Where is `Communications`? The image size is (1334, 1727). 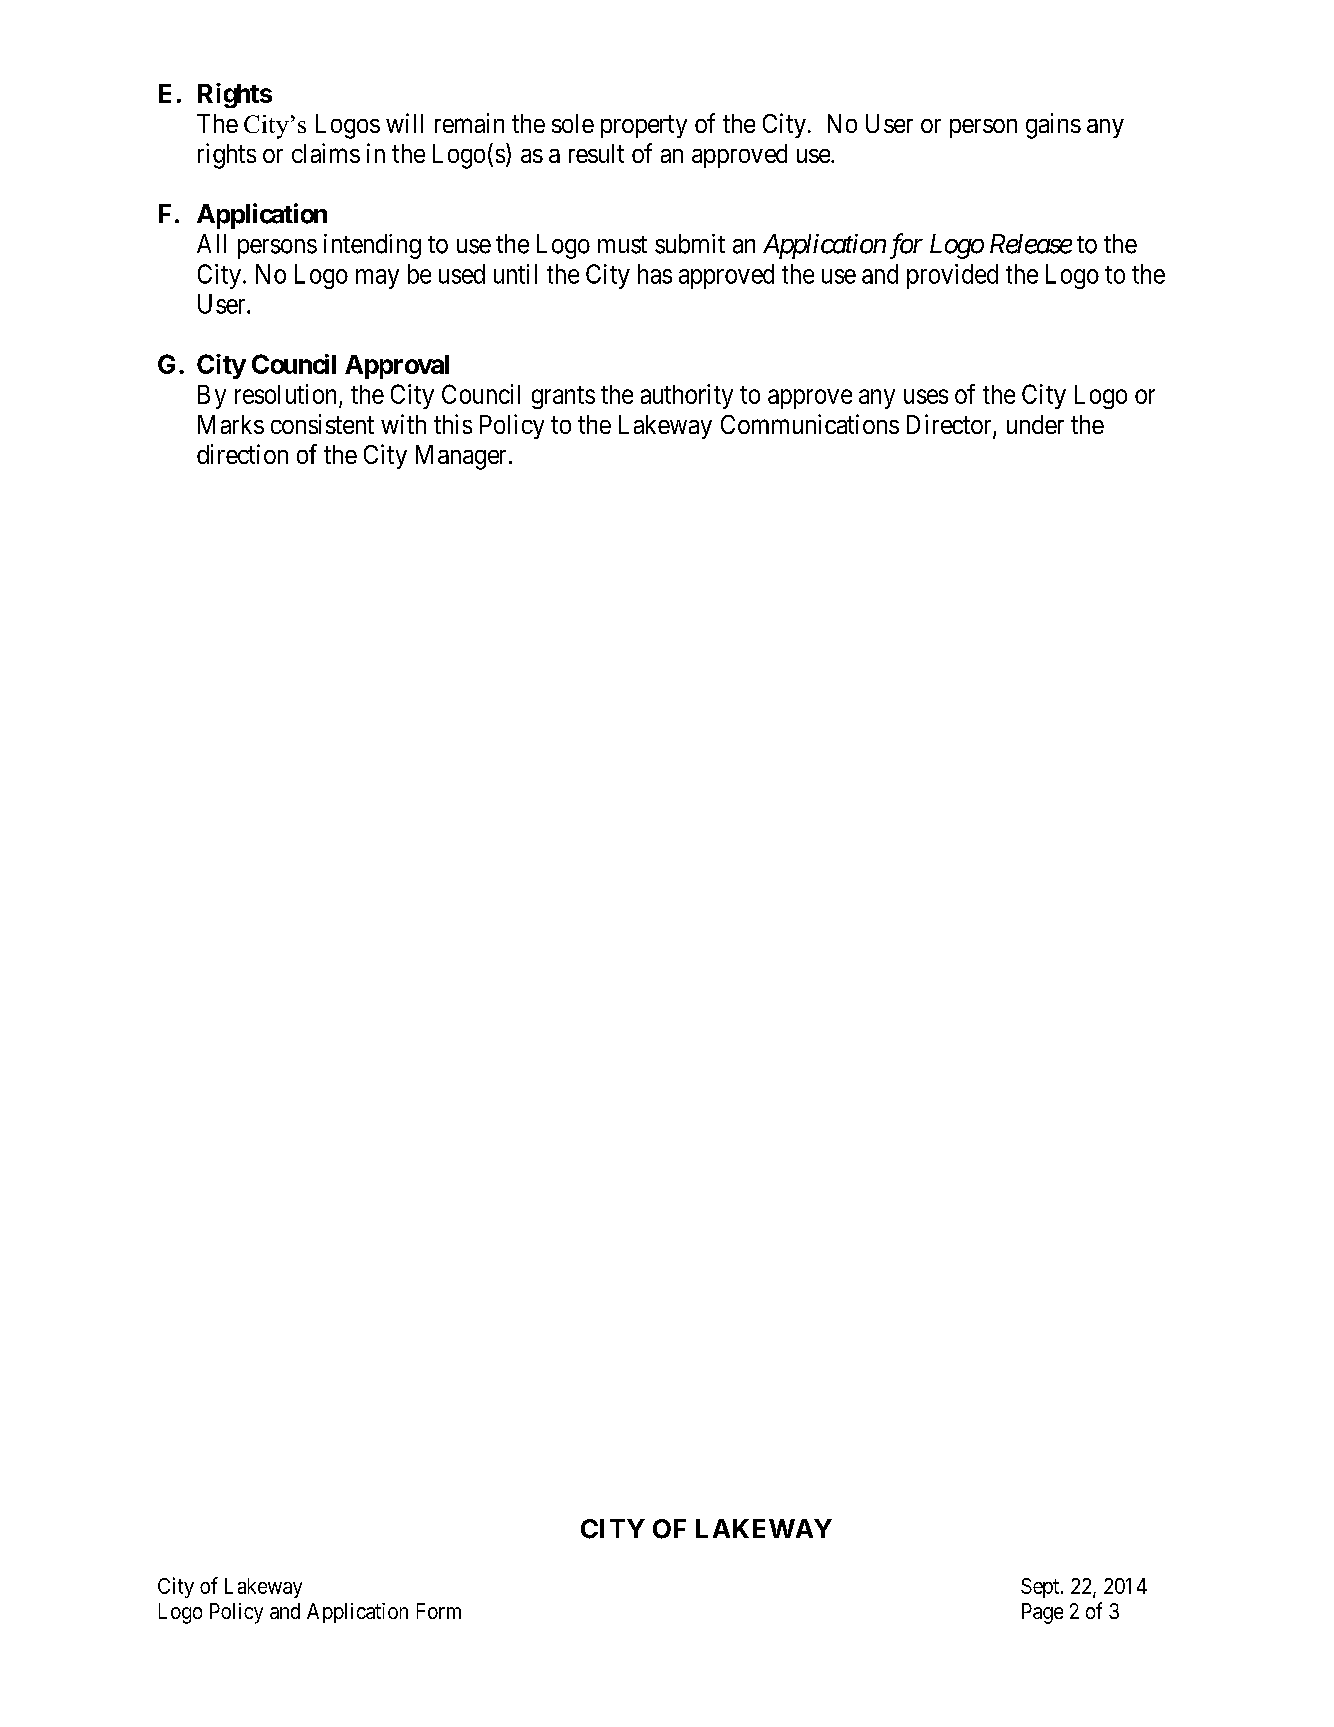 Communications is located at coordinates (810, 424).
